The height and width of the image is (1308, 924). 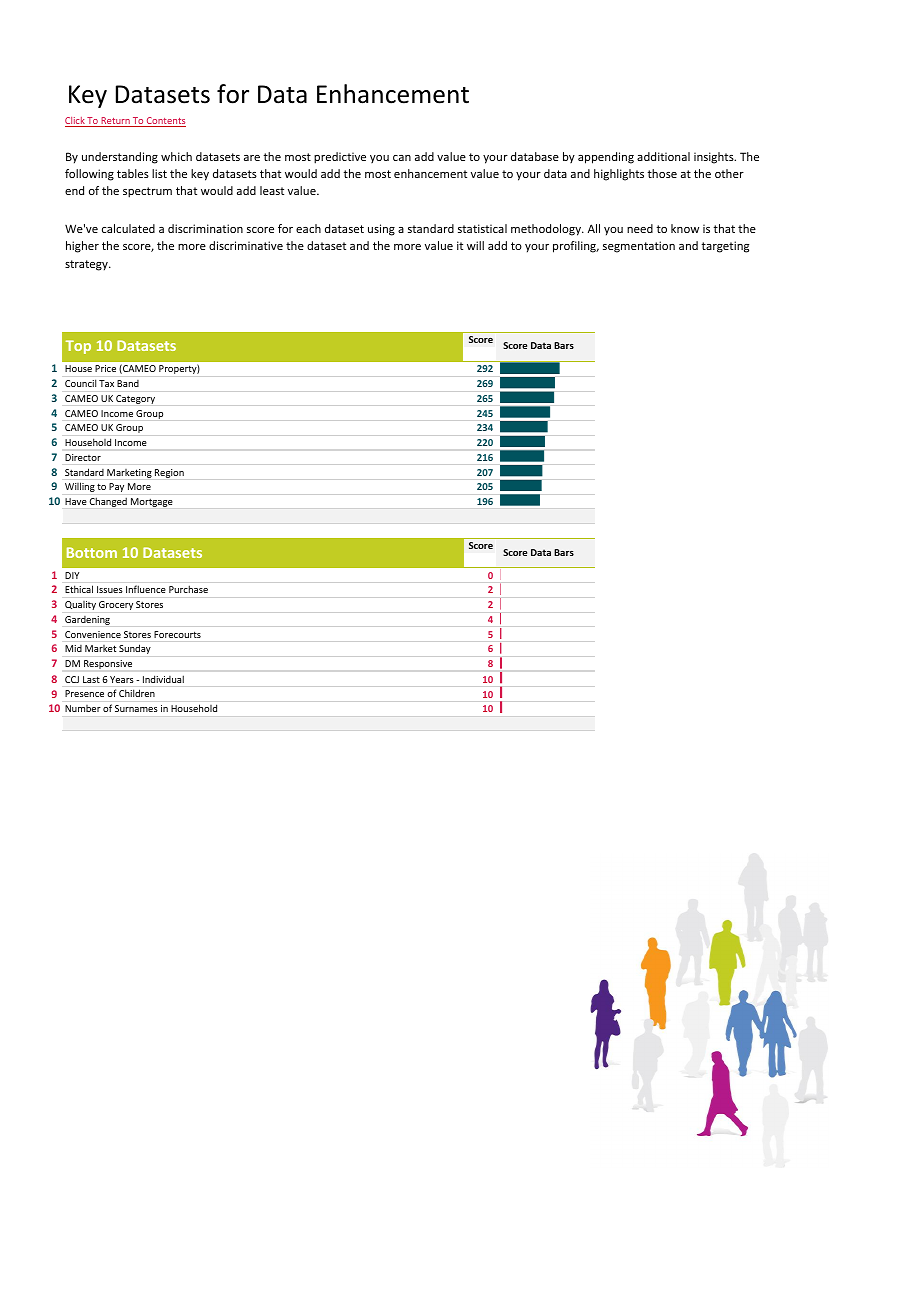 I want to click on Top, so click(x=78, y=347).
